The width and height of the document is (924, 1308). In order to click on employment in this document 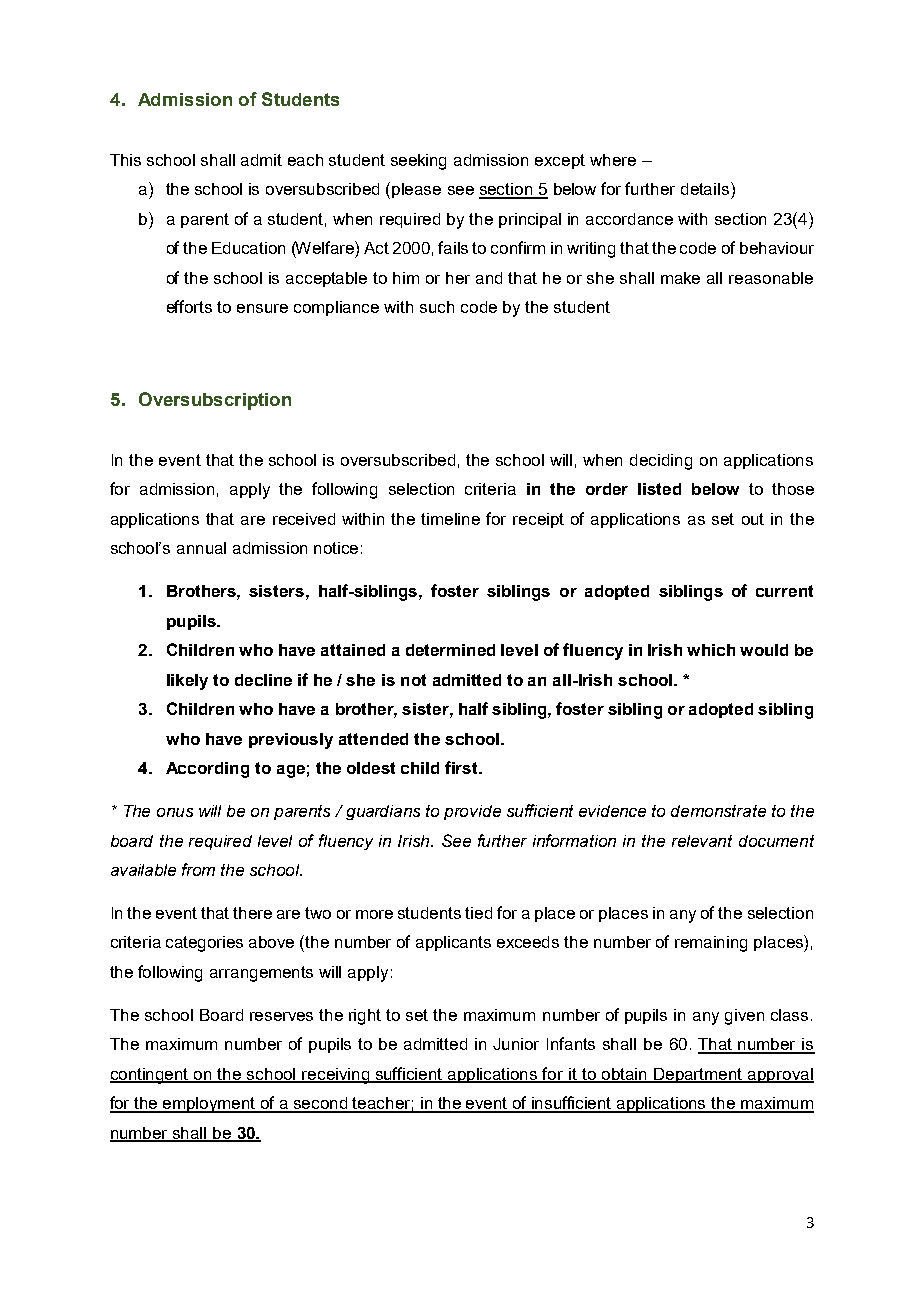, I will do `click(210, 1105)`.
